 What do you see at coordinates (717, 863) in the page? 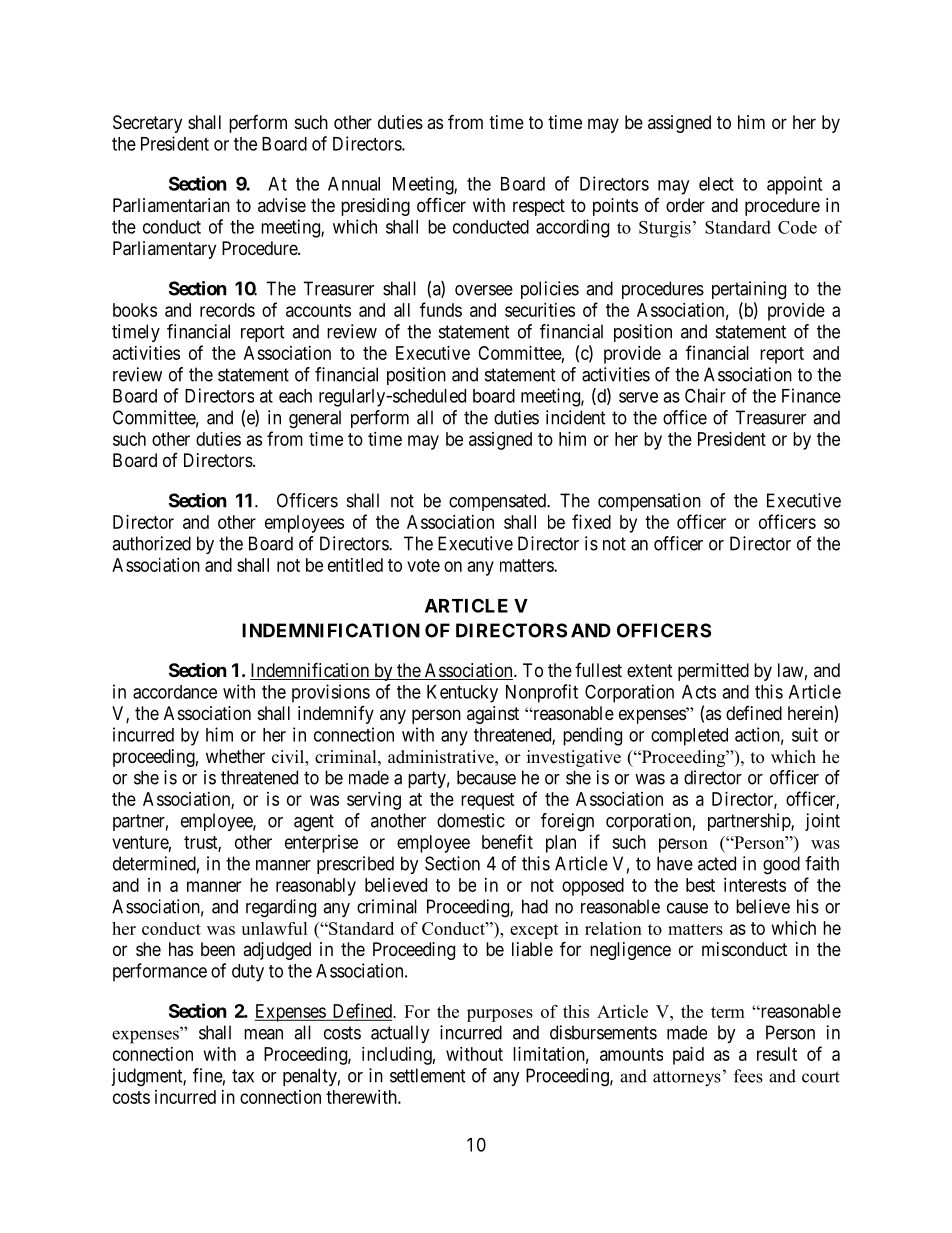
I see `acted` at bounding box center [717, 863].
